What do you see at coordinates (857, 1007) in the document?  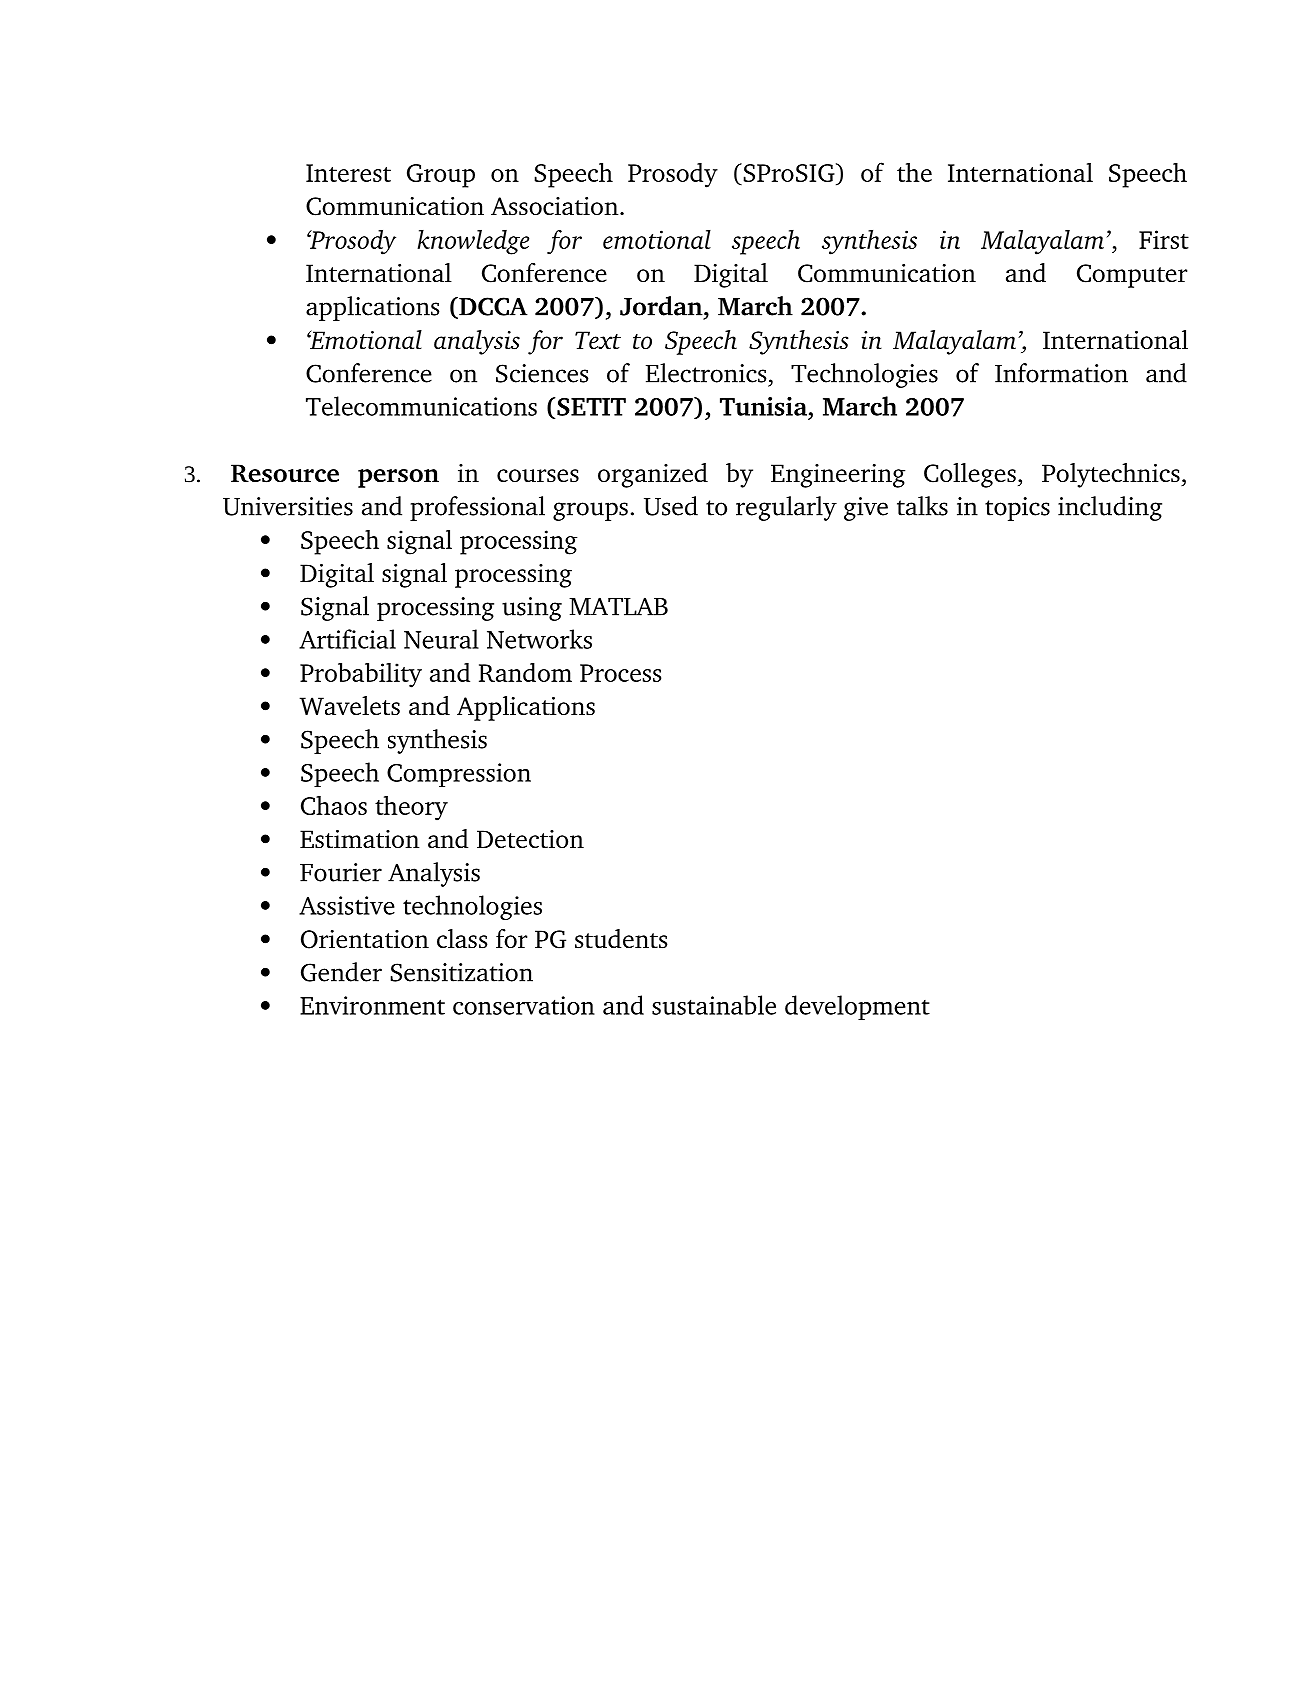 I see `development` at bounding box center [857, 1007].
